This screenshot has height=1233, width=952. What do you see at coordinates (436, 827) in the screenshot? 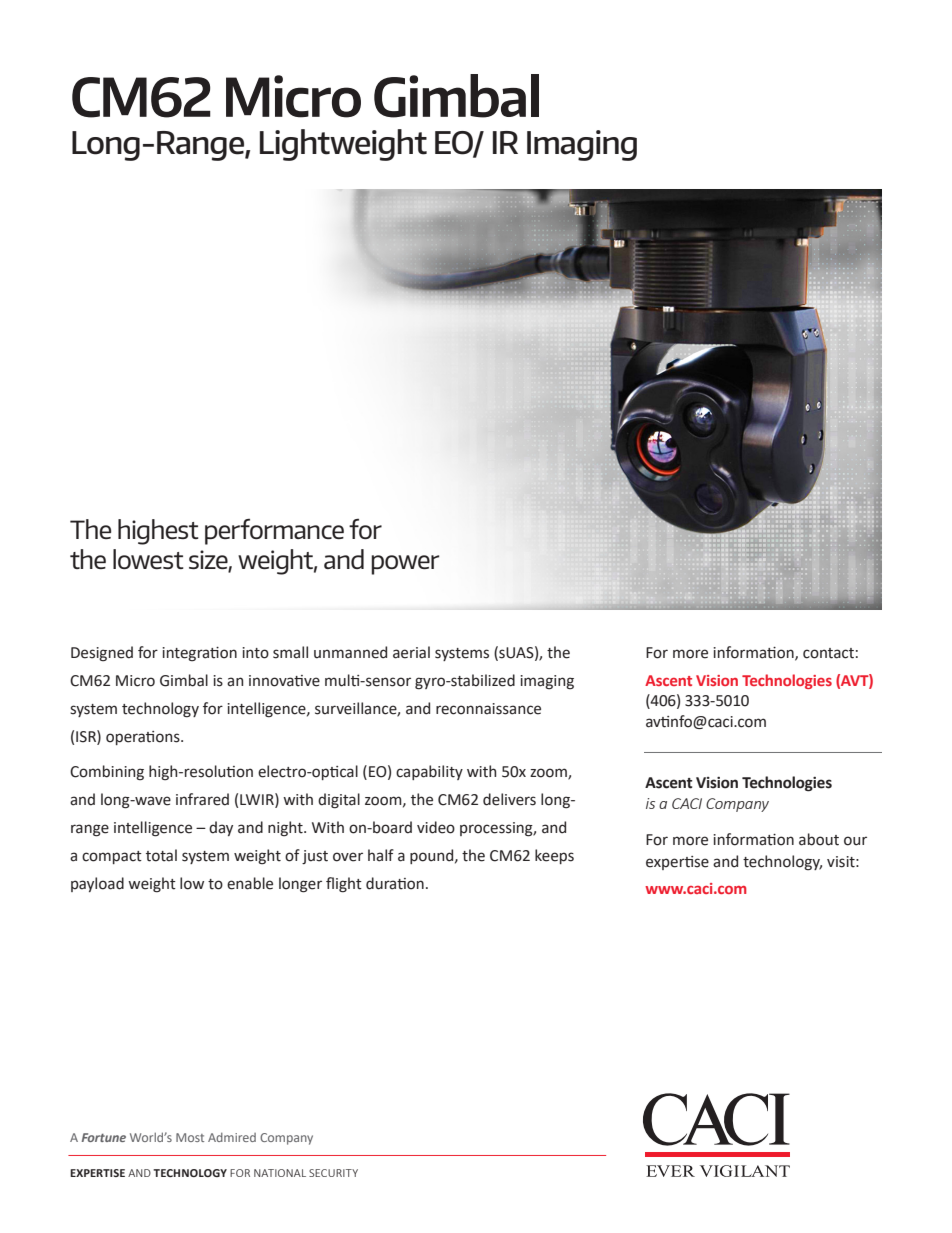
I see `video` at bounding box center [436, 827].
